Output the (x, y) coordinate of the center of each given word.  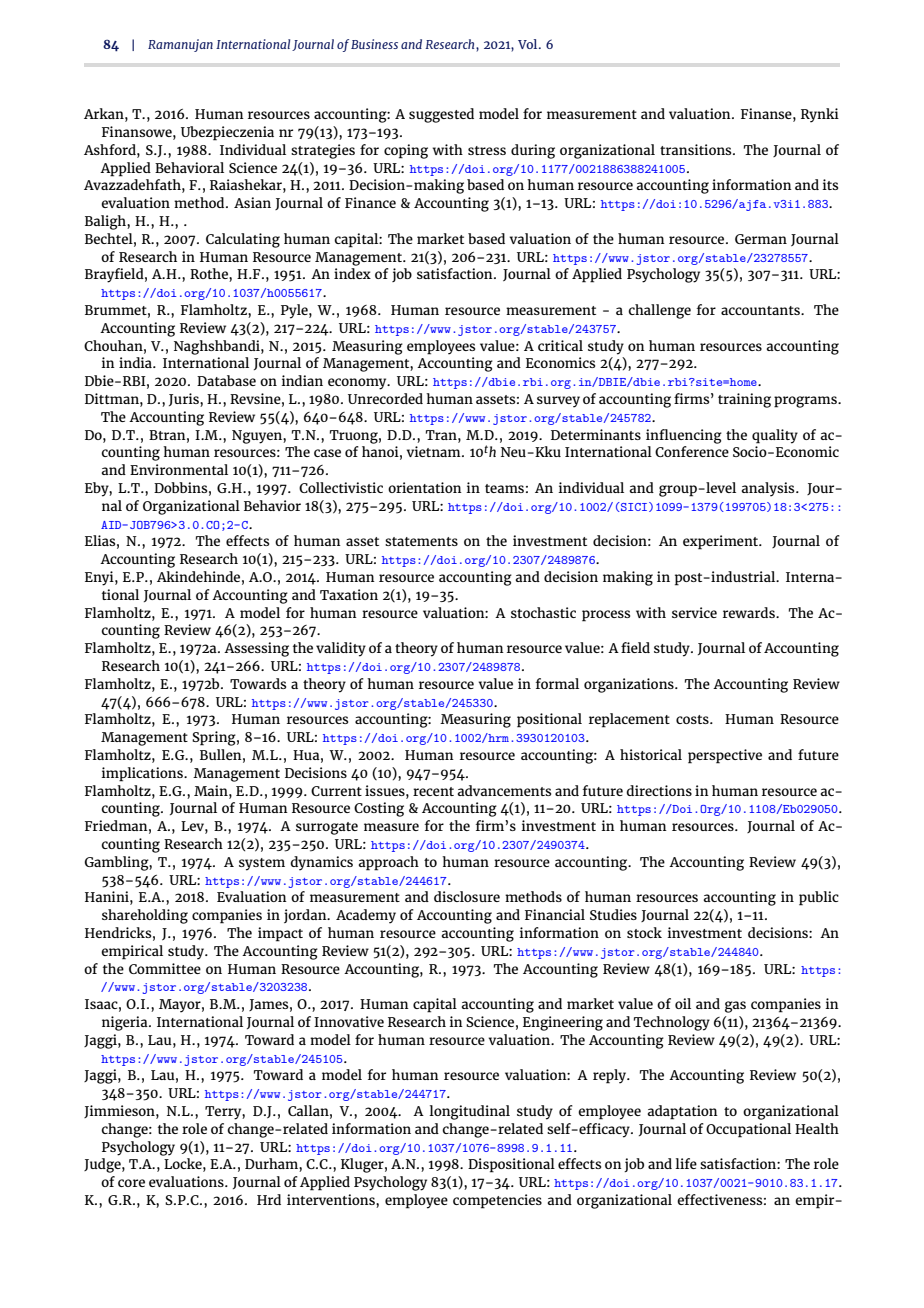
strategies (323, 151)
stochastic (543, 612)
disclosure (467, 896)
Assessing (256, 649)
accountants (761, 310)
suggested (441, 115)
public (819, 898)
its (830, 184)
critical (560, 345)
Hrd (269, 1199)
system (262, 864)
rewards (750, 612)
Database (226, 380)
